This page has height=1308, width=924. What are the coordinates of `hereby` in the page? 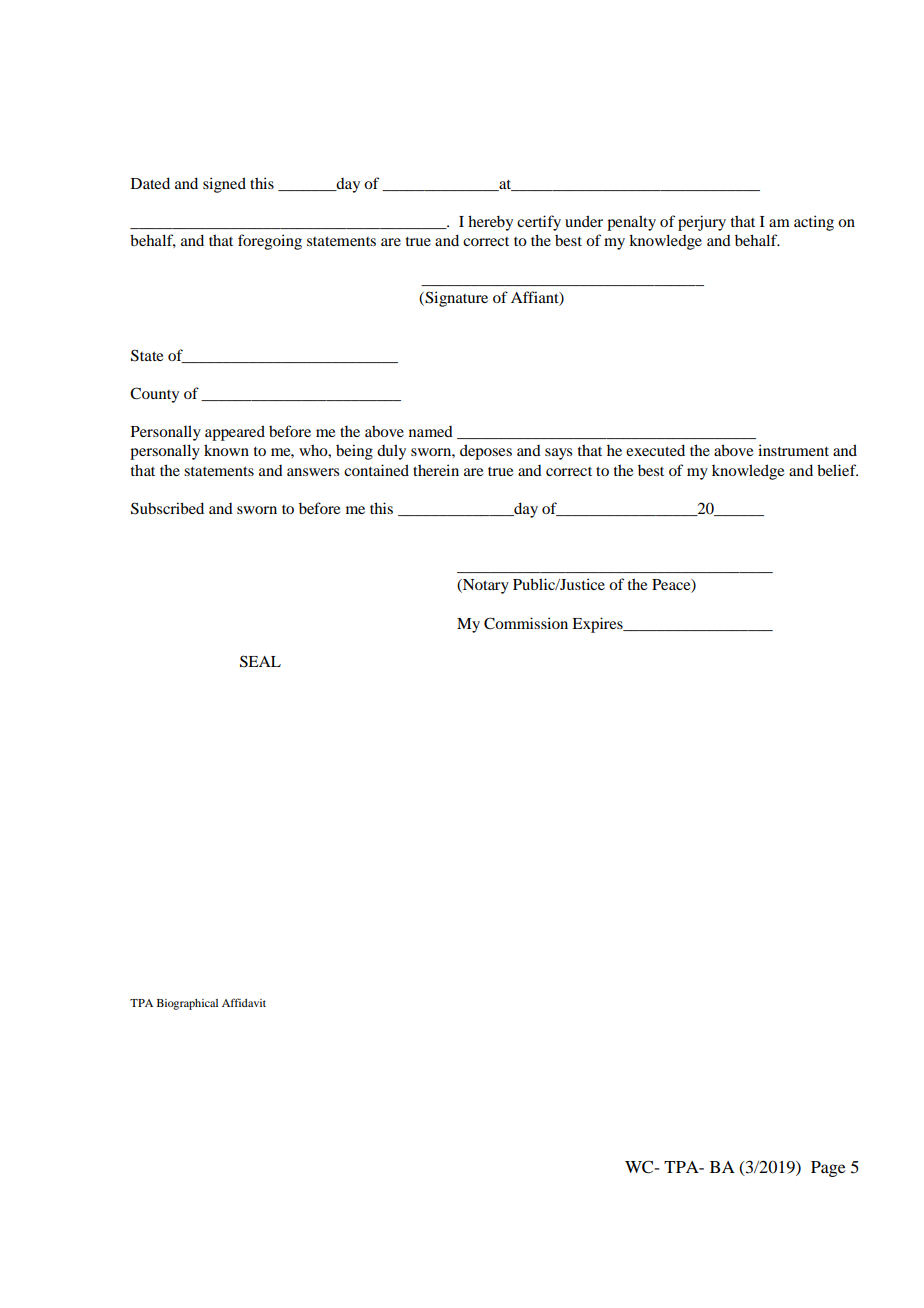 It's located at (490, 223).
